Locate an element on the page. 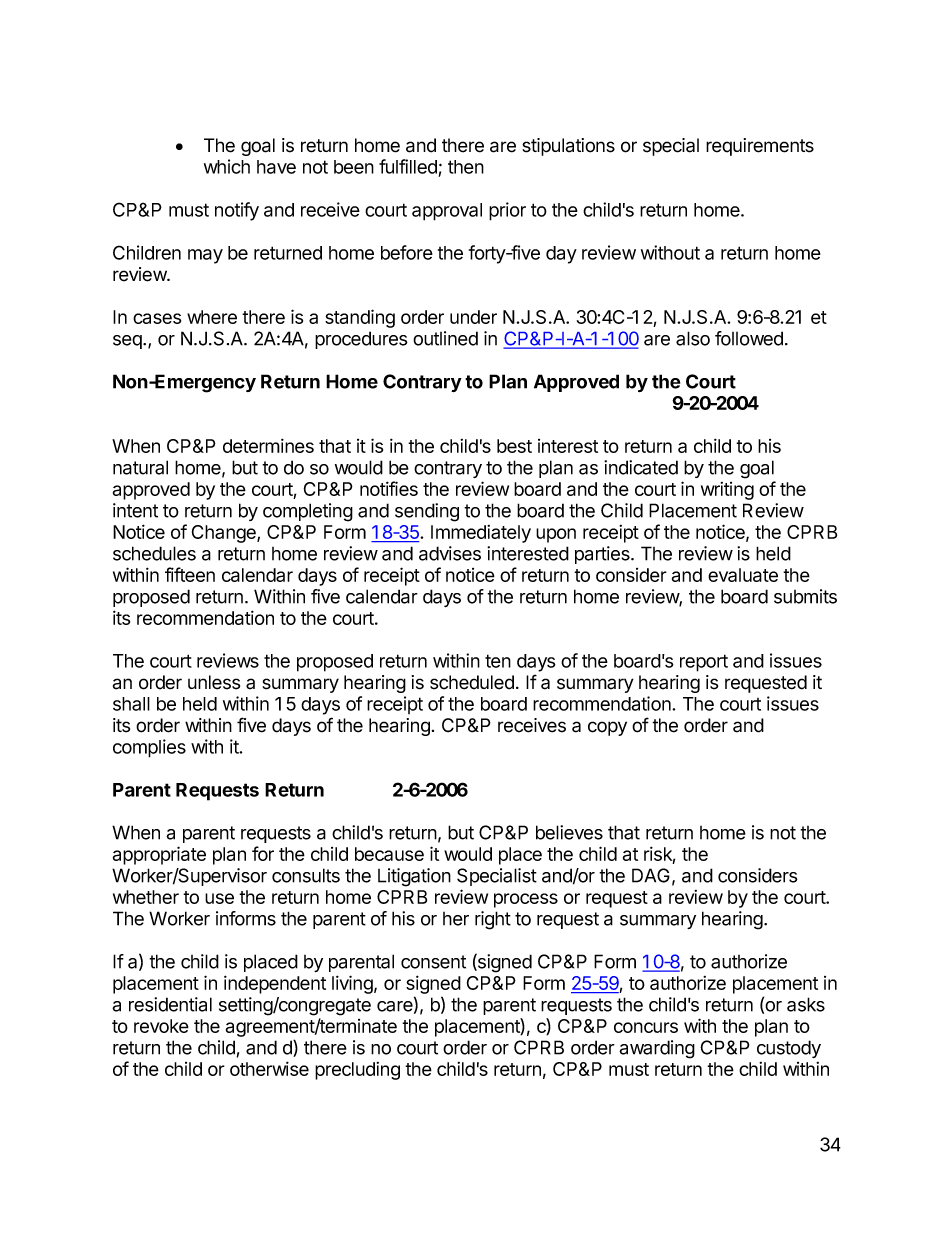 The image size is (952, 1233). revoke is located at coordinates (161, 1026).
